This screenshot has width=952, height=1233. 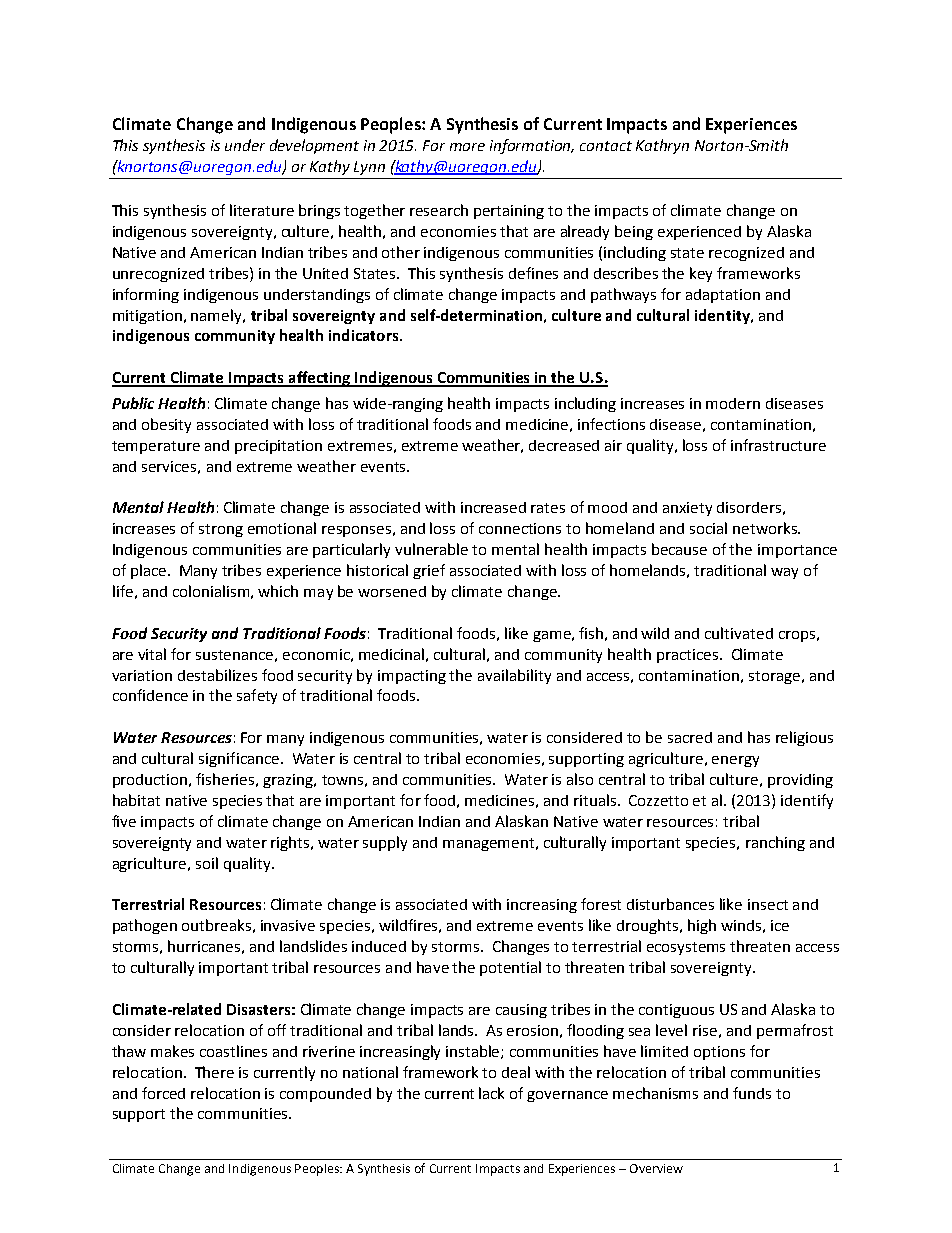 What do you see at coordinates (564, 445) in the screenshot?
I see `decreased` at bounding box center [564, 445].
